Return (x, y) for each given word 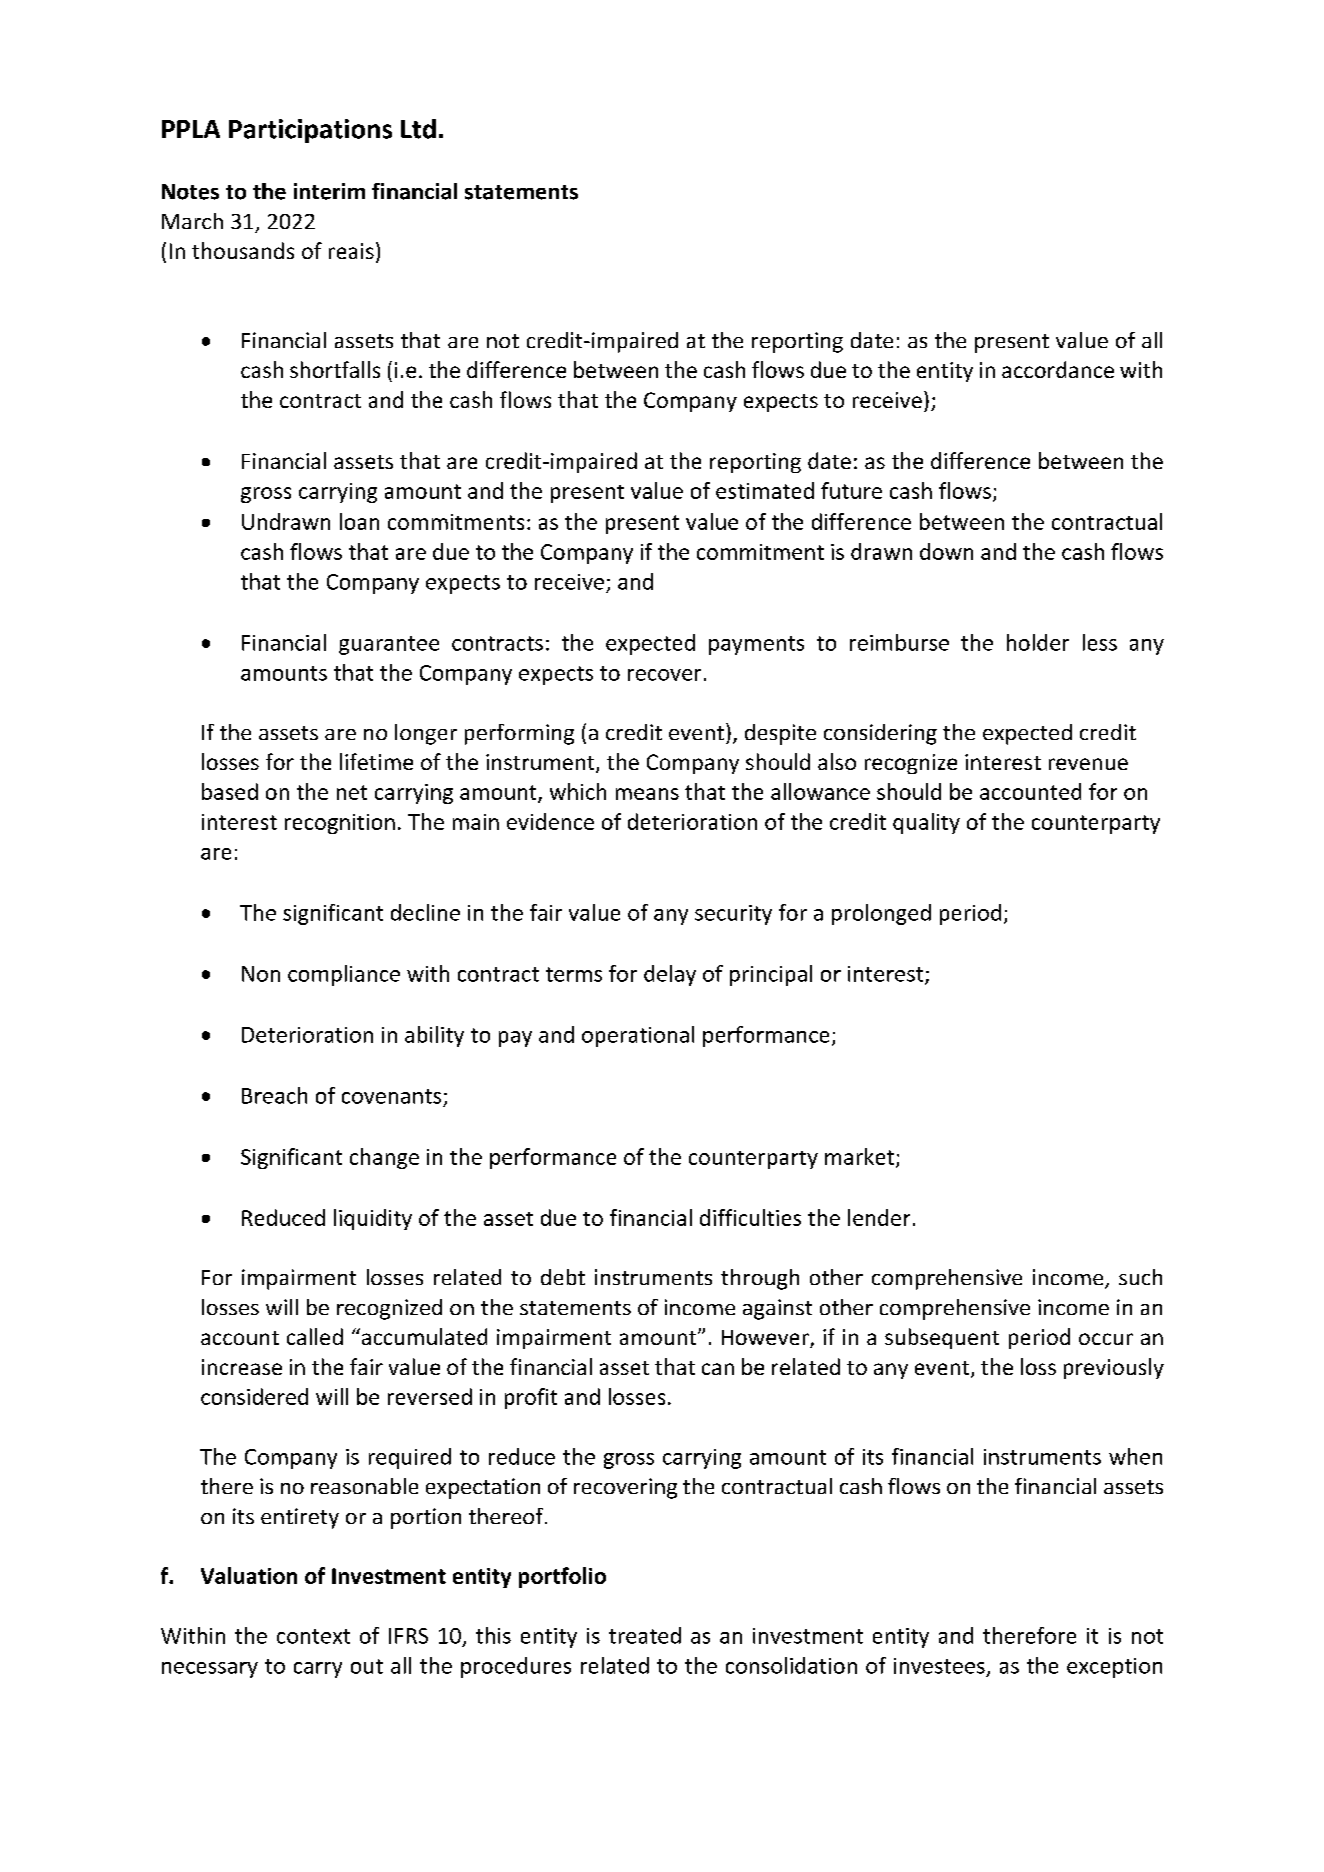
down (946, 551)
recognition (340, 824)
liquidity (373, 1219)
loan (359, 521)
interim (329, 191)
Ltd (418, 129)
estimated (765, 490)
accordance (1058, 369)
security (733, 915)
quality (926, 823)
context (313, 1636)
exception (1114, 1668)
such (1140, 1277)
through (760, 1279)
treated (645, 1635)
